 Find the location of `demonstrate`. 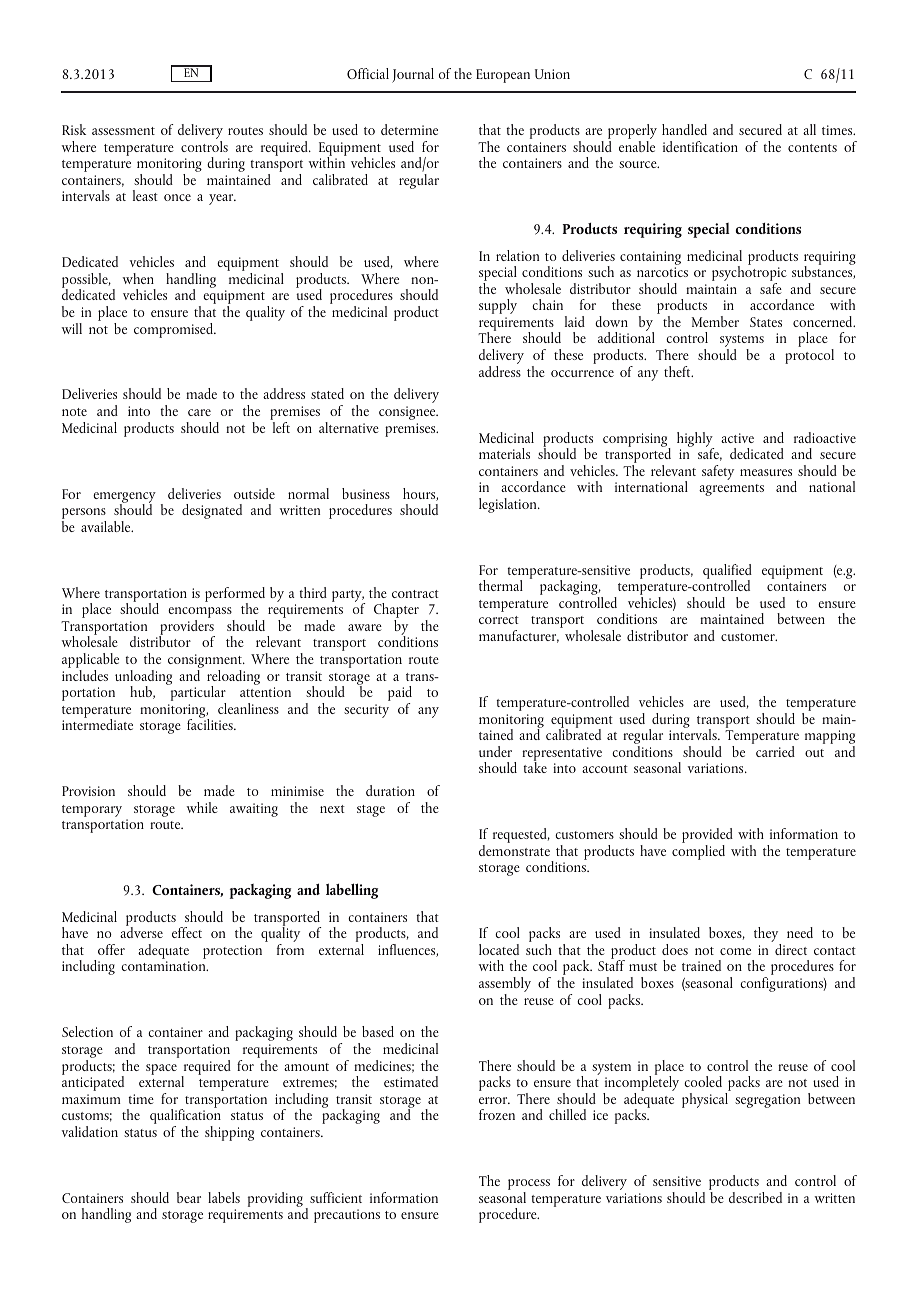

demonstrate is located at coordinates (514, 850).
